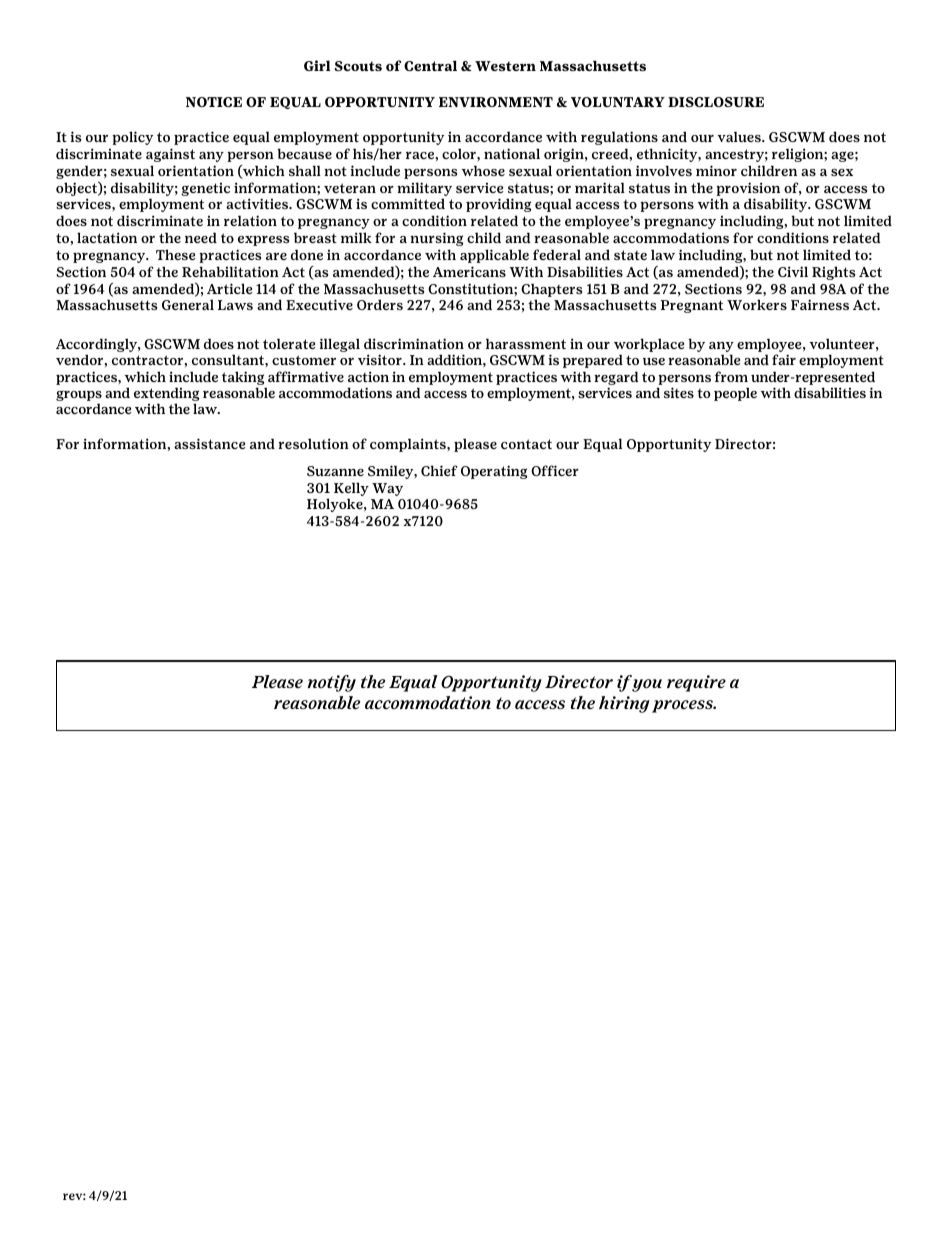 The image size is (952, 1233). Describe the element at coordinates (439, 470) in the screenshot. I see `Chief` at that location.
